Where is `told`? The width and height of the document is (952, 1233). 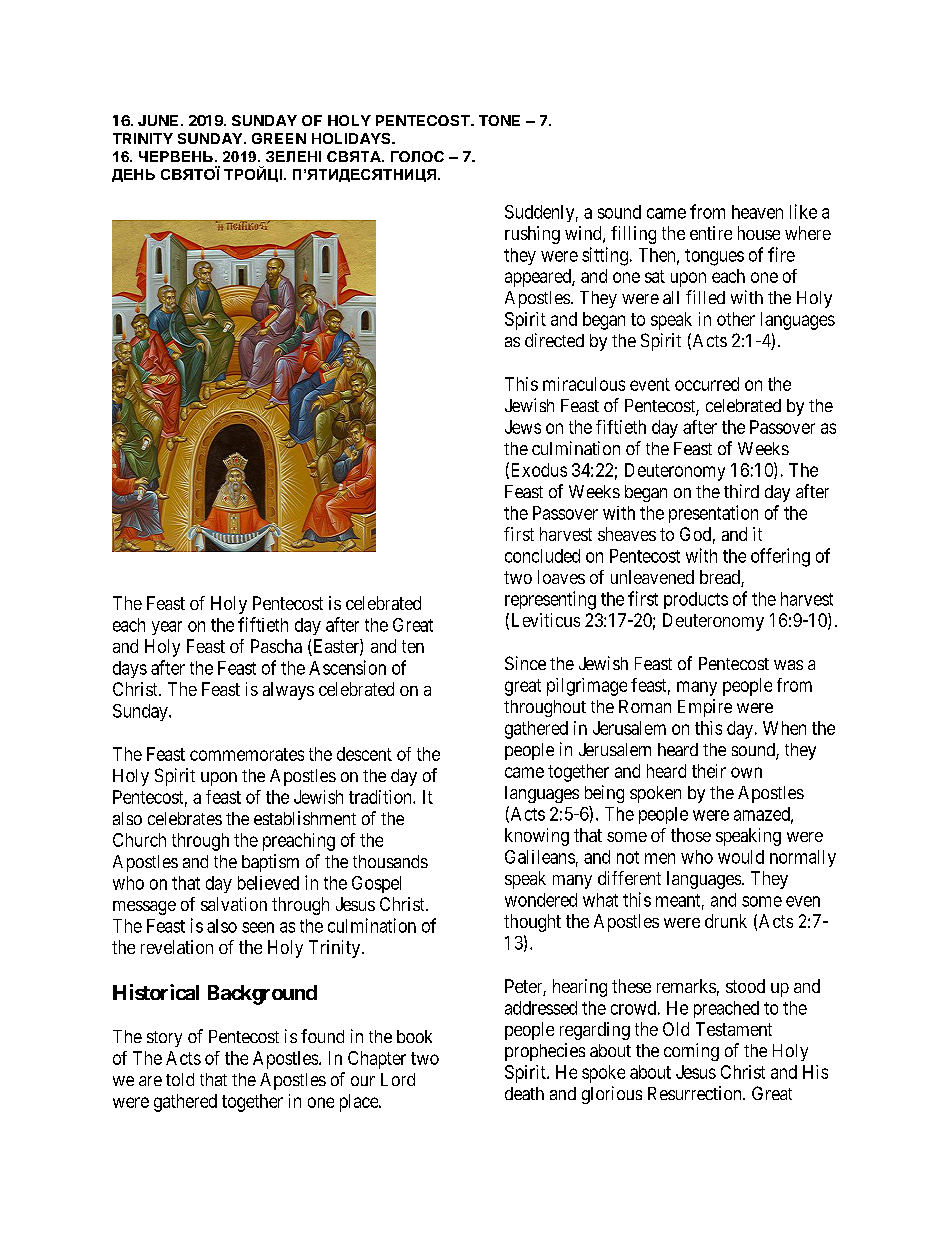
told is located at coordinates (180, 1079).
